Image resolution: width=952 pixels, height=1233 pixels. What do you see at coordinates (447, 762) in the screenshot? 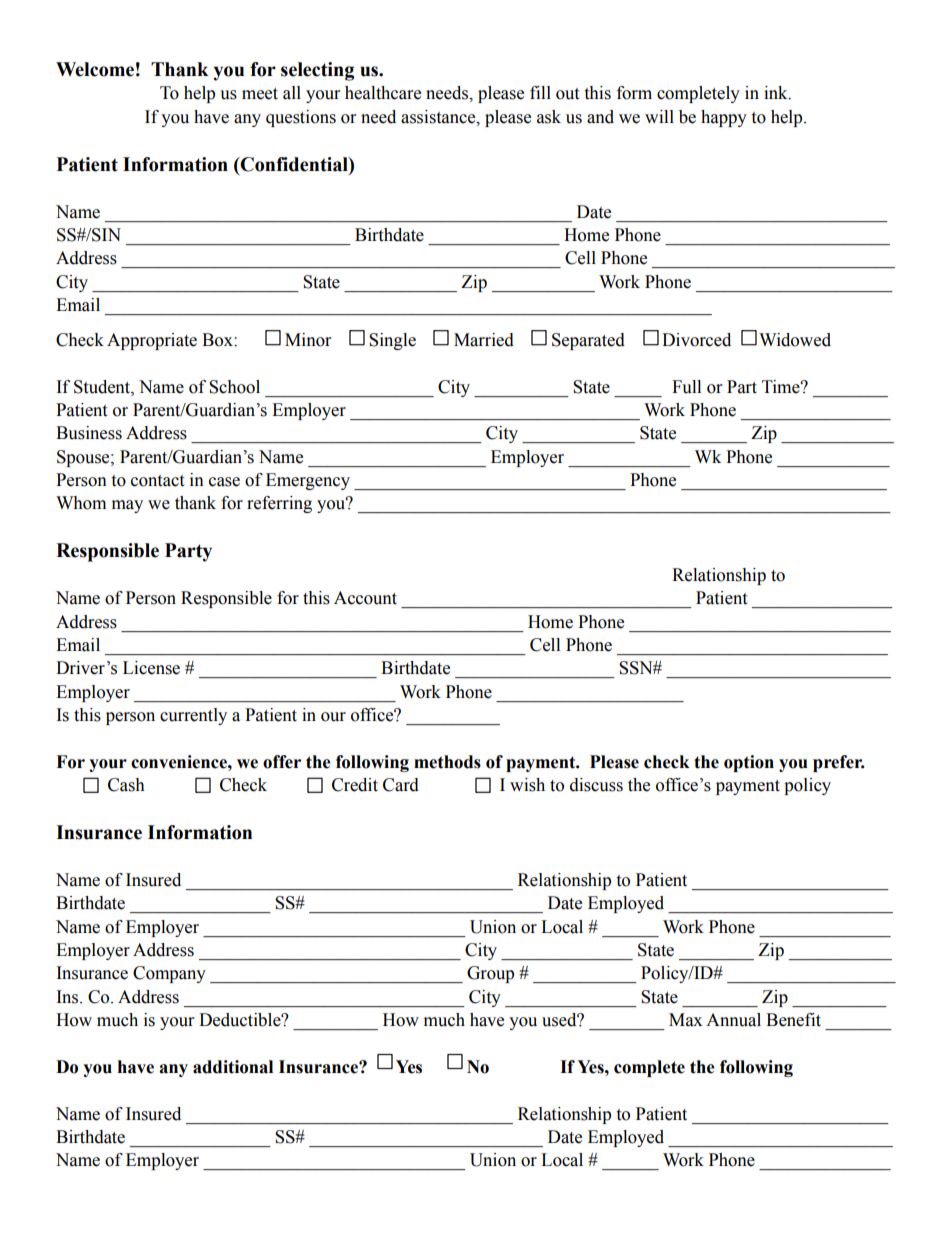
I see `methods` at bounding box center [447, 762].
